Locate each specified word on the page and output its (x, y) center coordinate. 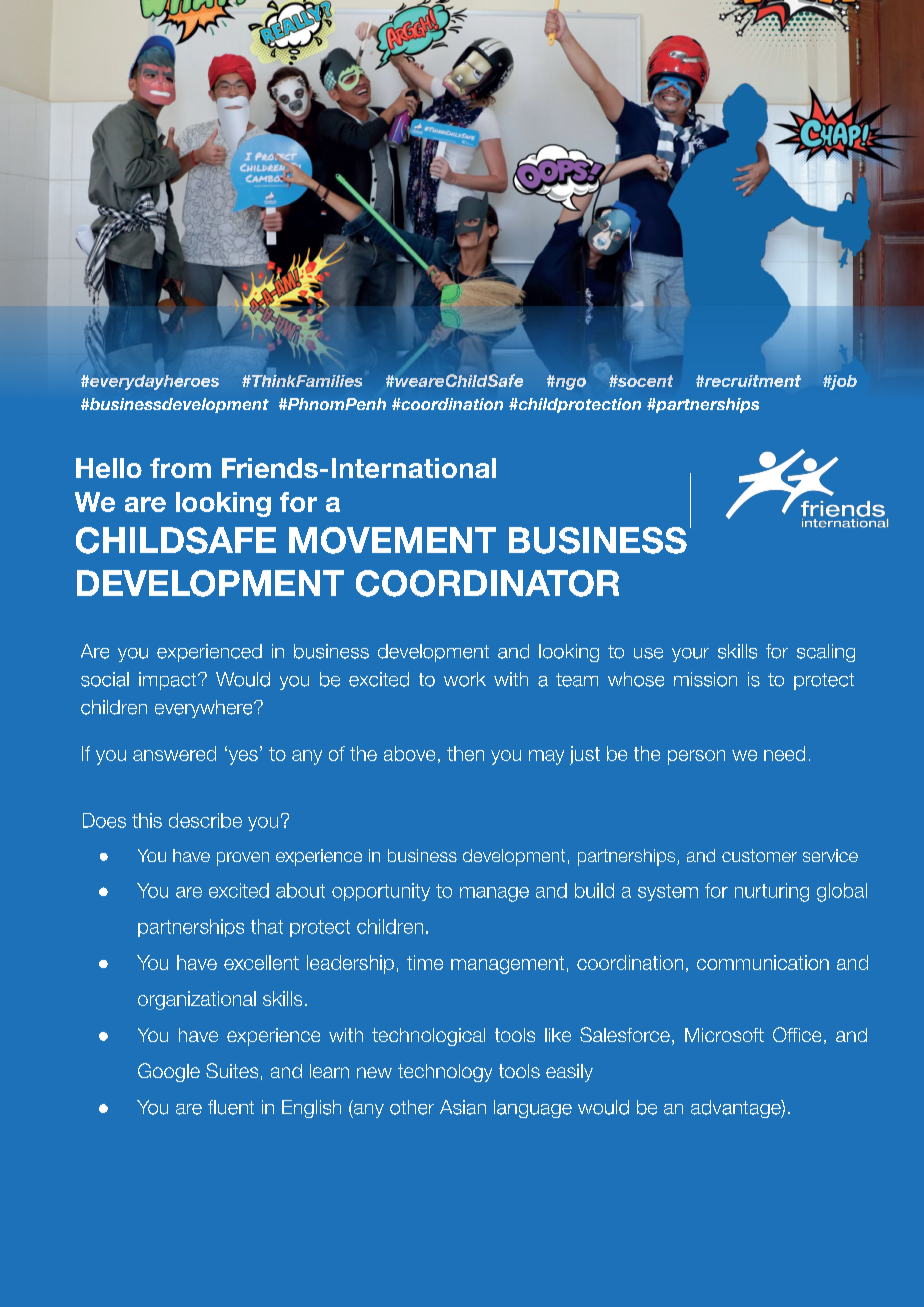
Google (169, 1072)
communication (763, 962)
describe (205, 820)
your (690, 655)
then (465, 753)
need (784, 753)
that (267, 926)
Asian (463, 1107)
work (465, 679)
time (425, 962)
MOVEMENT (392, 540)
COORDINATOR (487, 583)
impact (169, 681)
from (180, 468)
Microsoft (724, 1035)
